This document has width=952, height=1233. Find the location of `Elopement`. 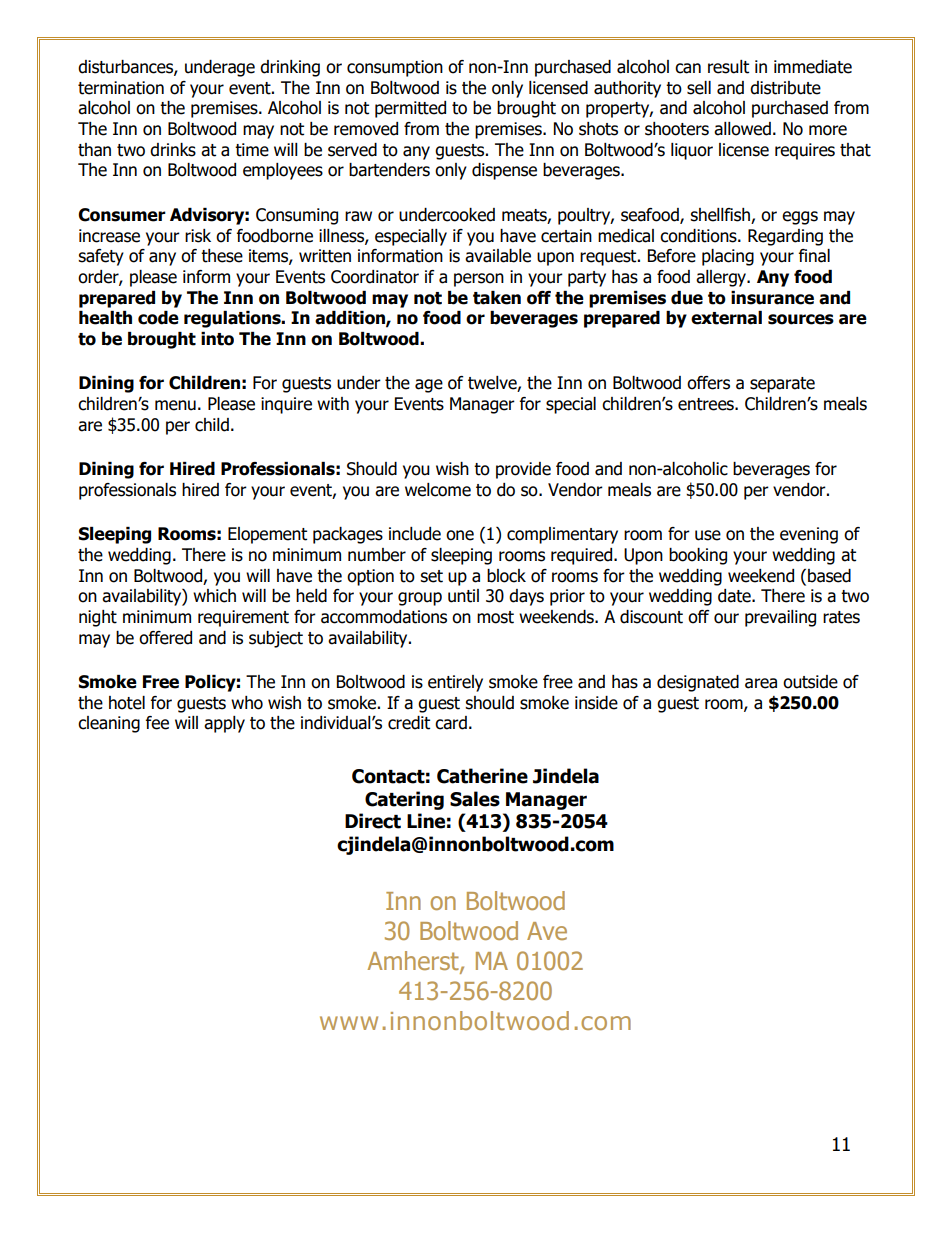

Elopement is located at coordinates (267, 535).
